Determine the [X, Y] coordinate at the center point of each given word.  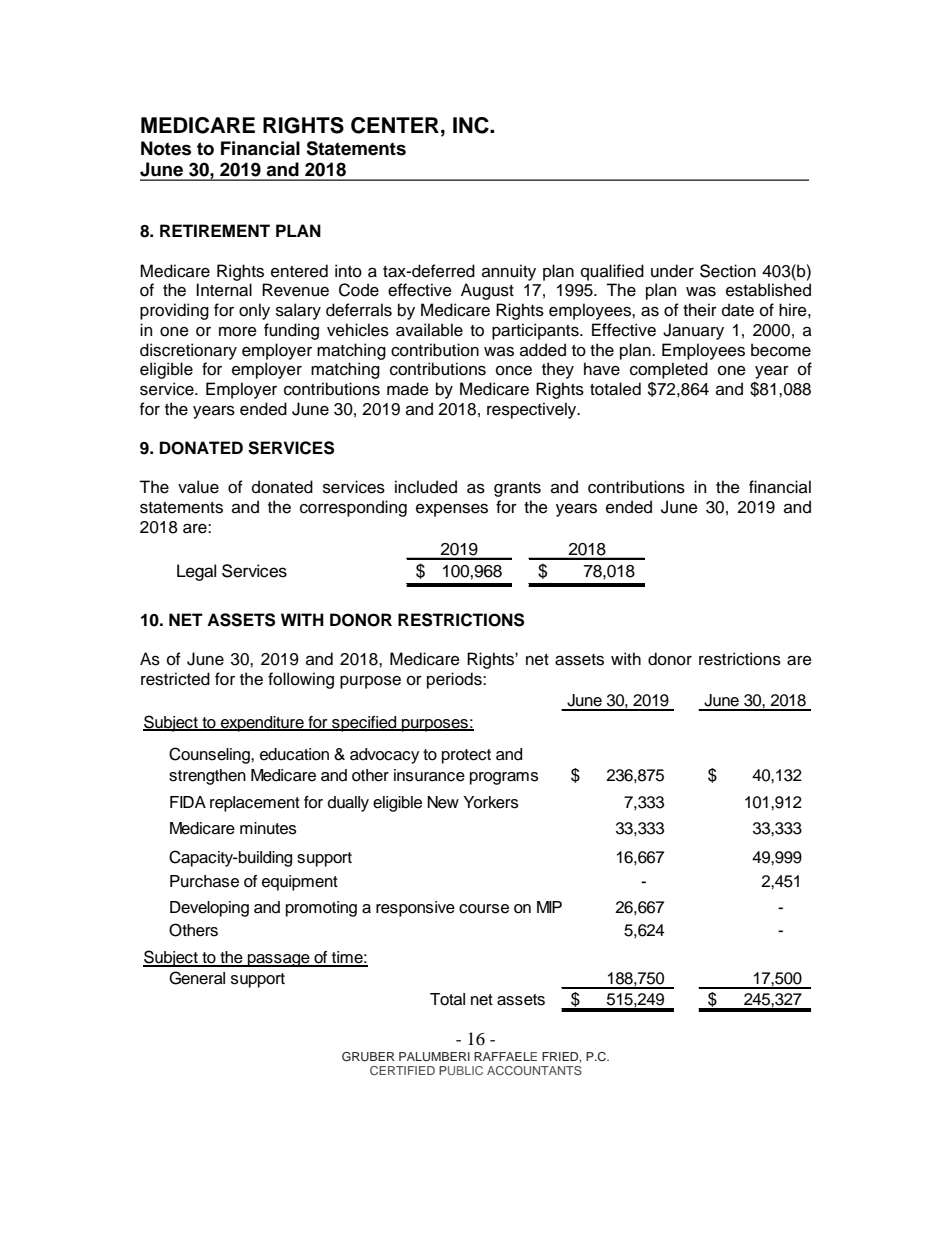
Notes [166, 148]
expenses [452, 510]
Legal [196, 572]
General [197, 978]
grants [517, 489]
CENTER [395, 125]
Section [728, 271]
